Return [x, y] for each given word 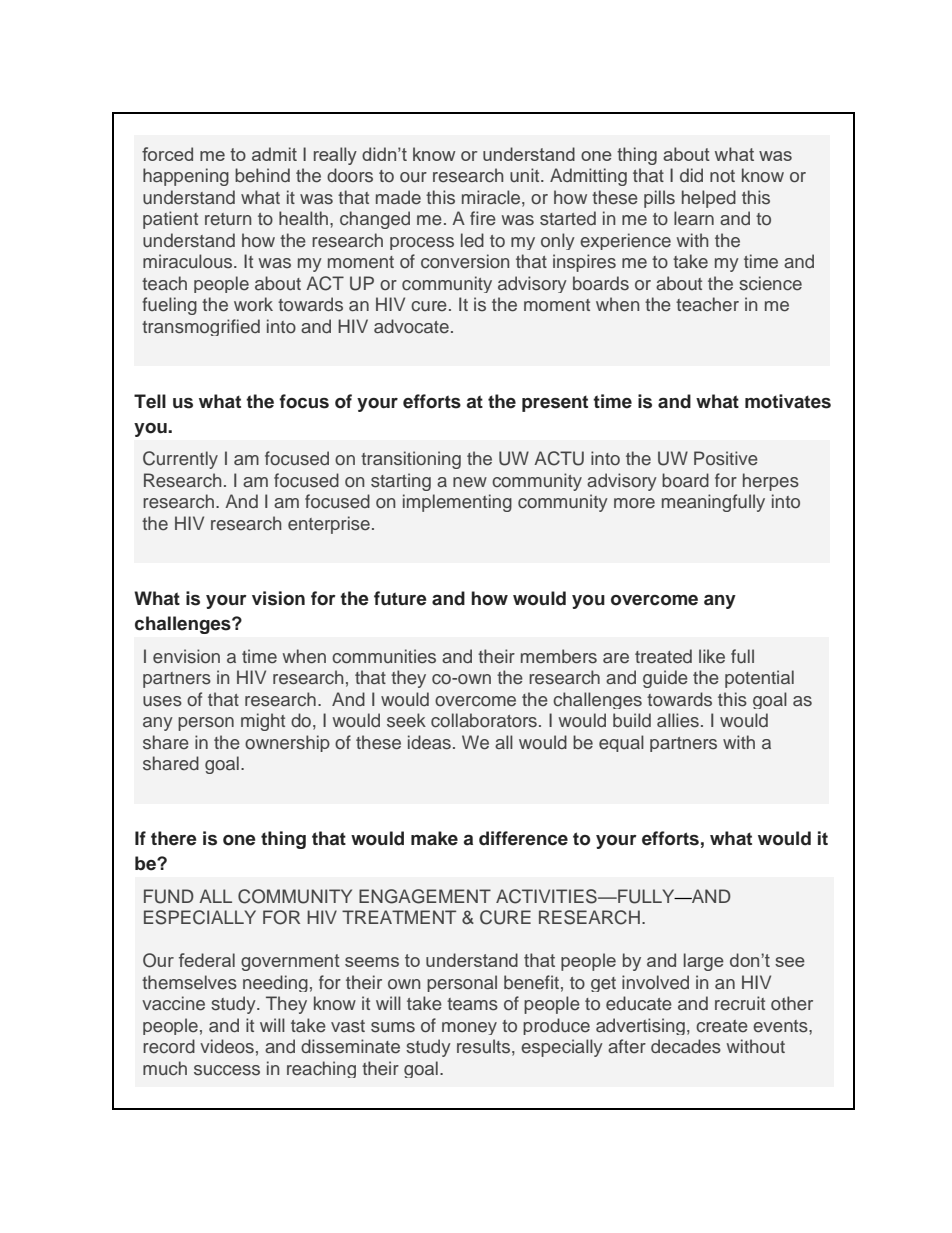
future [400, 598]
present [555, 403]
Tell [150, 401]
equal [621, 743]
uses [162, 701]
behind [262, 175]
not [722, 176]
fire [483, 218]
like [712, 656]
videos [227, 1046]
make [434, 838]
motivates [788, 401]
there [174, 838]
